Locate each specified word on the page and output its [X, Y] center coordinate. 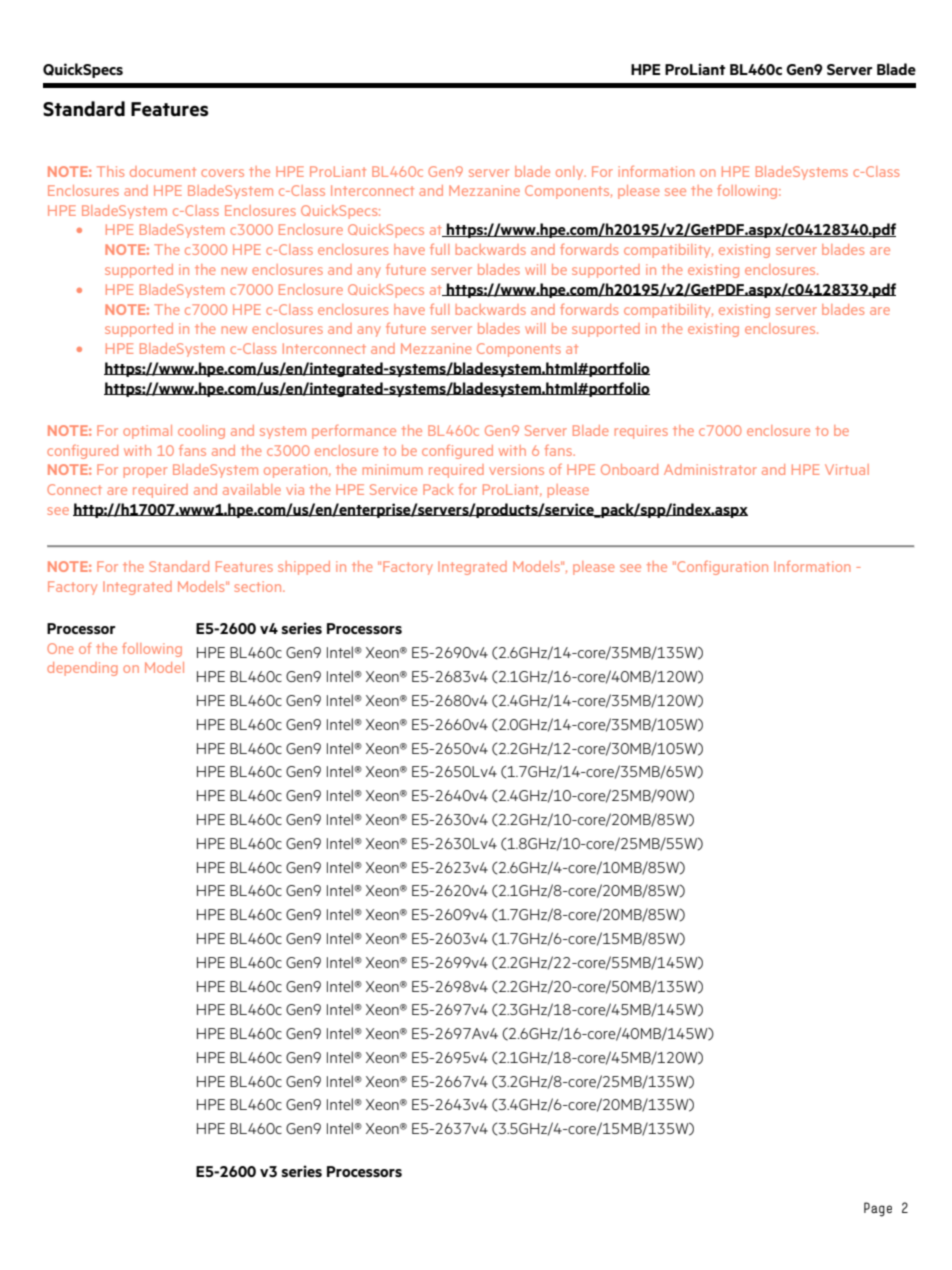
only [571, 173]
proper [145, 472]
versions [516, 469]
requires [641, 432]
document [163, 171]
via [295, 489]
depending [82, 669]
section [259, 586]
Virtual [847, 469]
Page [878, 1209]
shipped [304, 568]
